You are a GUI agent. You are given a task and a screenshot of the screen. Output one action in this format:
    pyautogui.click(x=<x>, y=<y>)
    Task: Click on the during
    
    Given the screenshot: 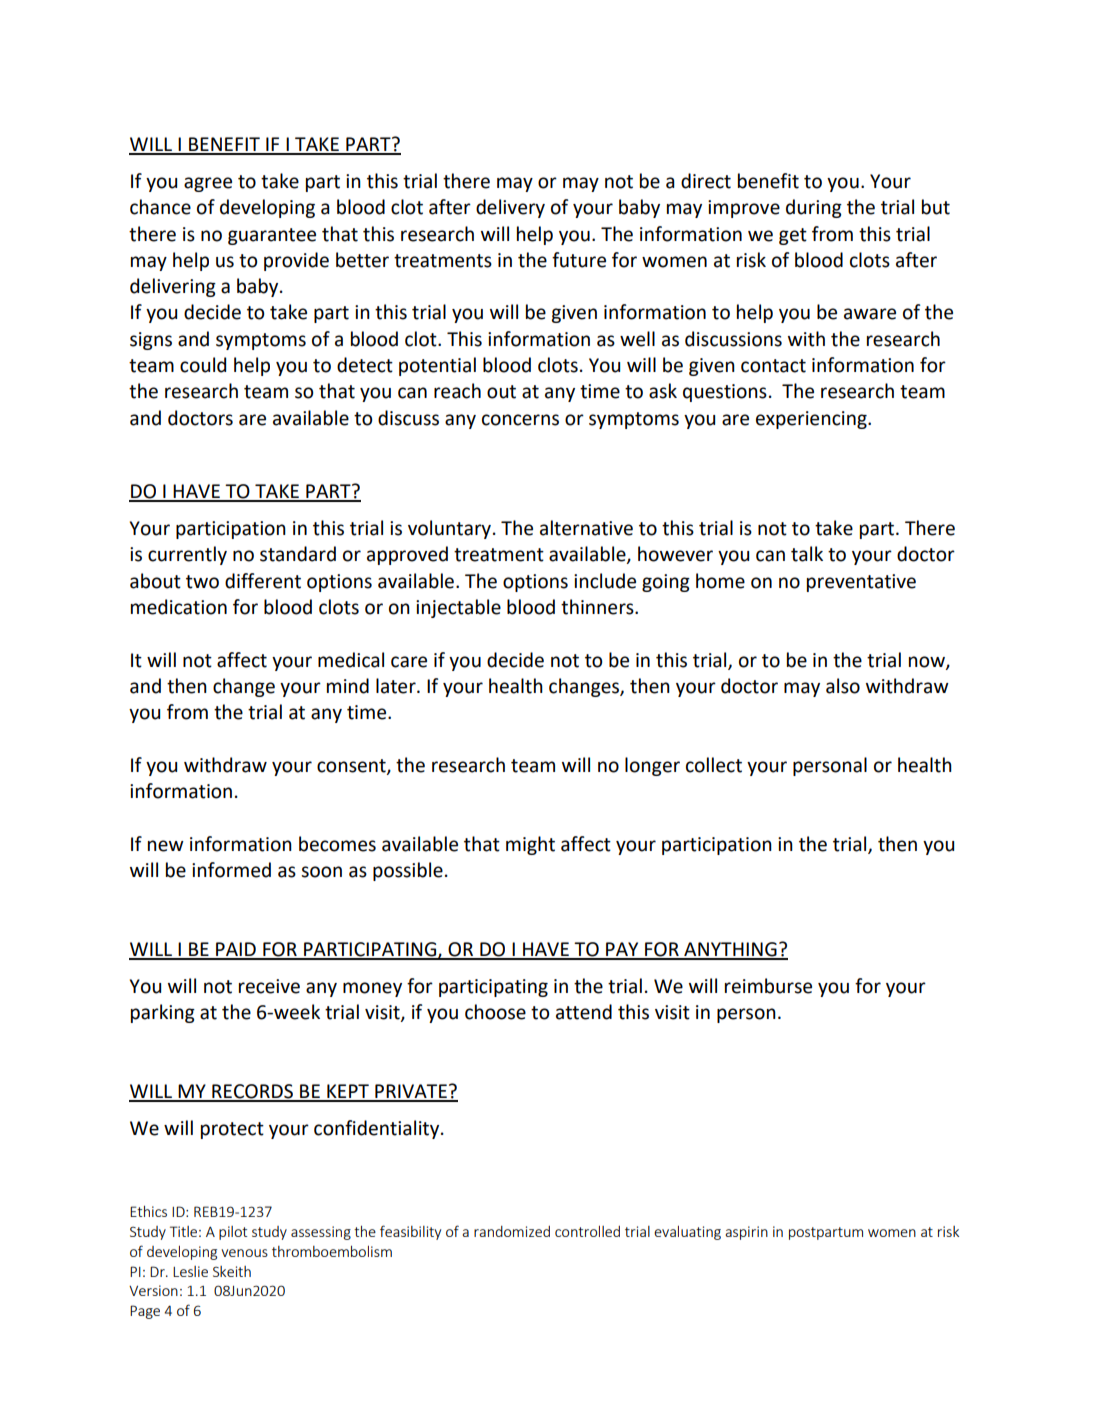 What is the action you would take?
    pyautogui.click(x=814, y=208)
